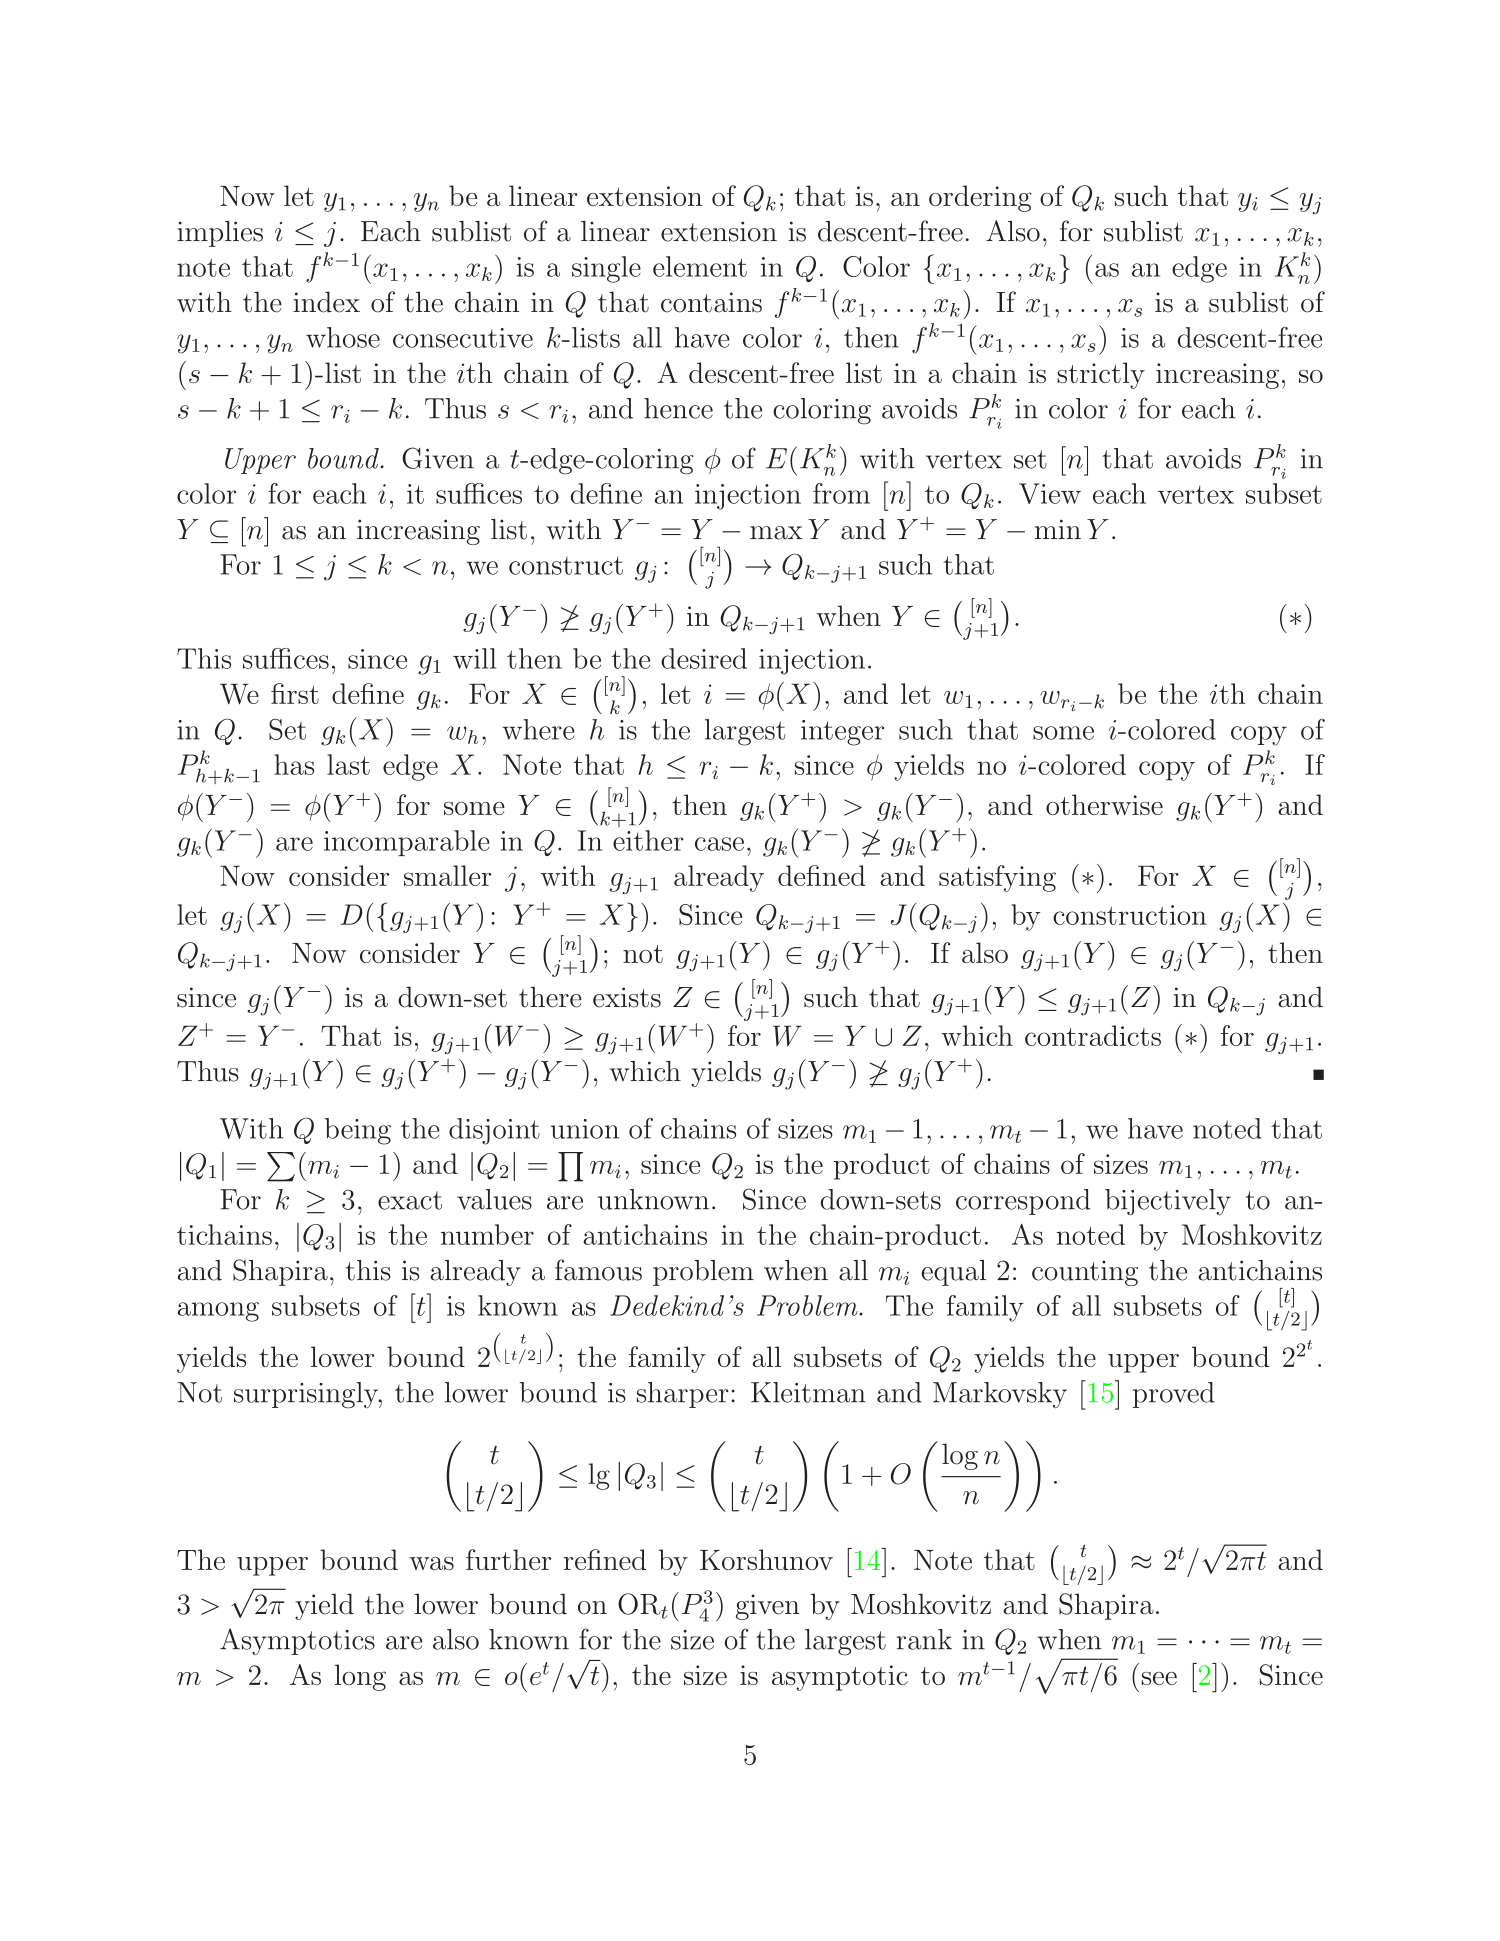  Describe the element at coordinates (218, 1312) in the screenshot. I see `among` at that location.
